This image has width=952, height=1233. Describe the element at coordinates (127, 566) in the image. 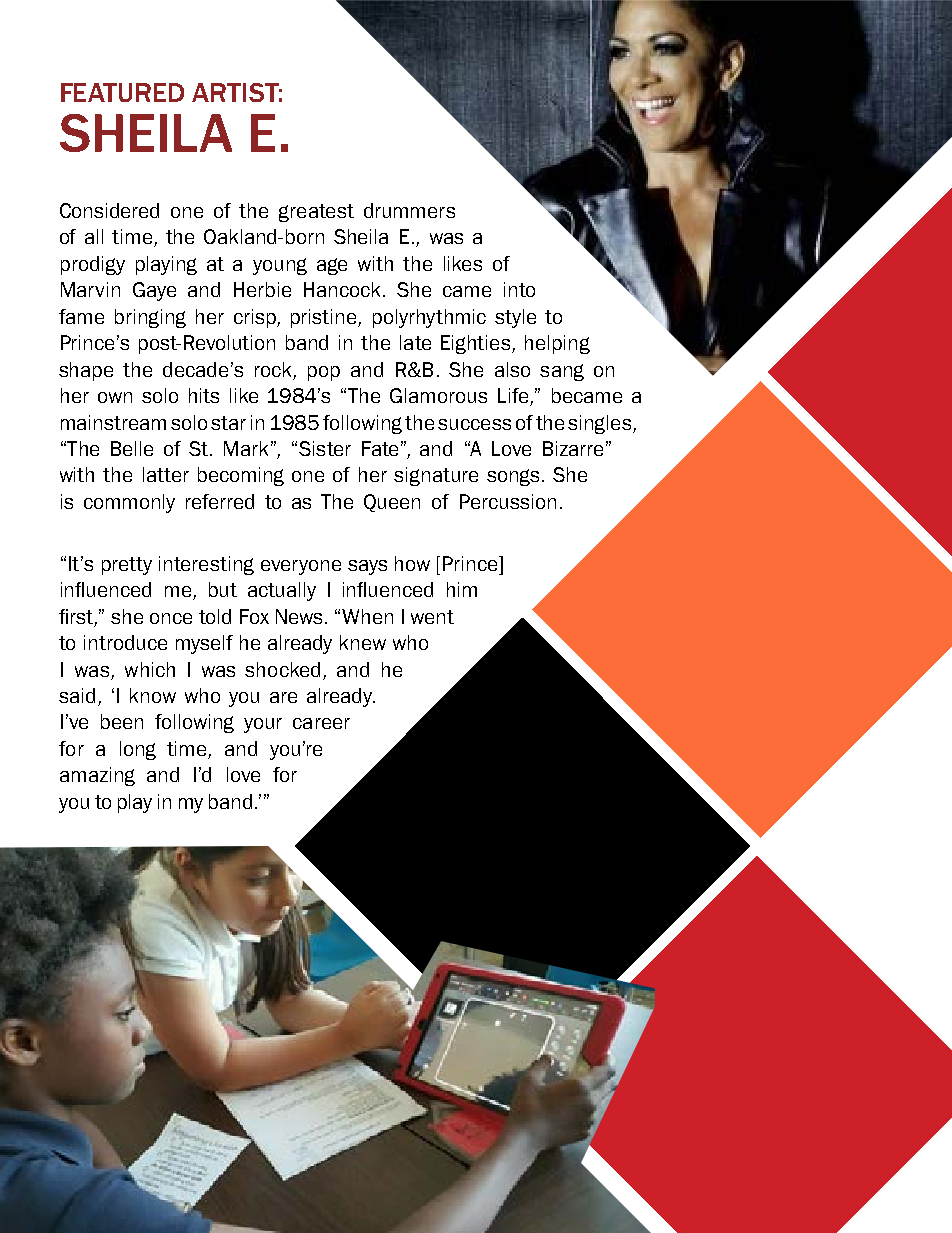

I see `pretty` at that location.
